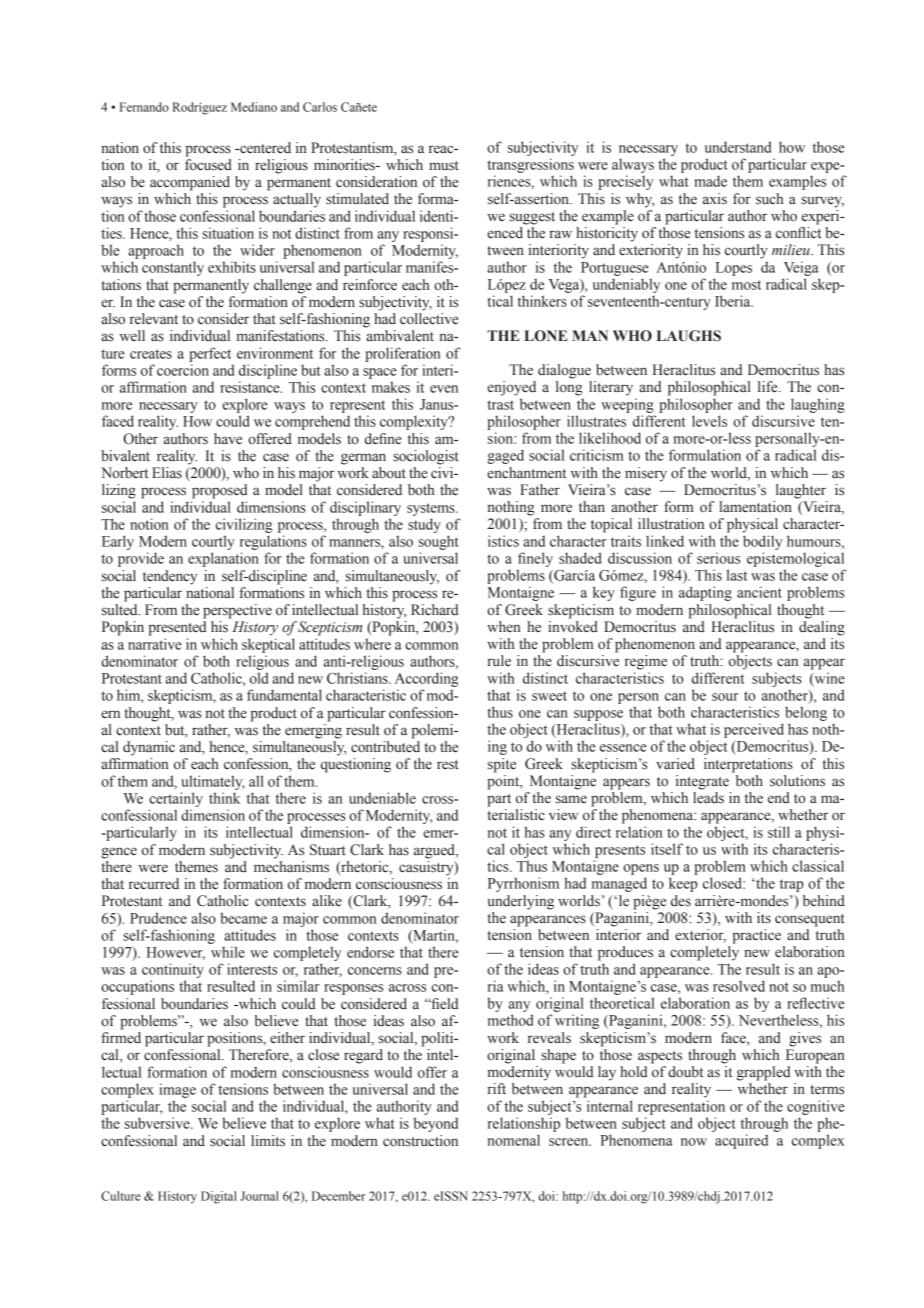 The image size is (924, 1308). Describe the element at coordinates (177, 628) in the document. I see `presented` at that location.
